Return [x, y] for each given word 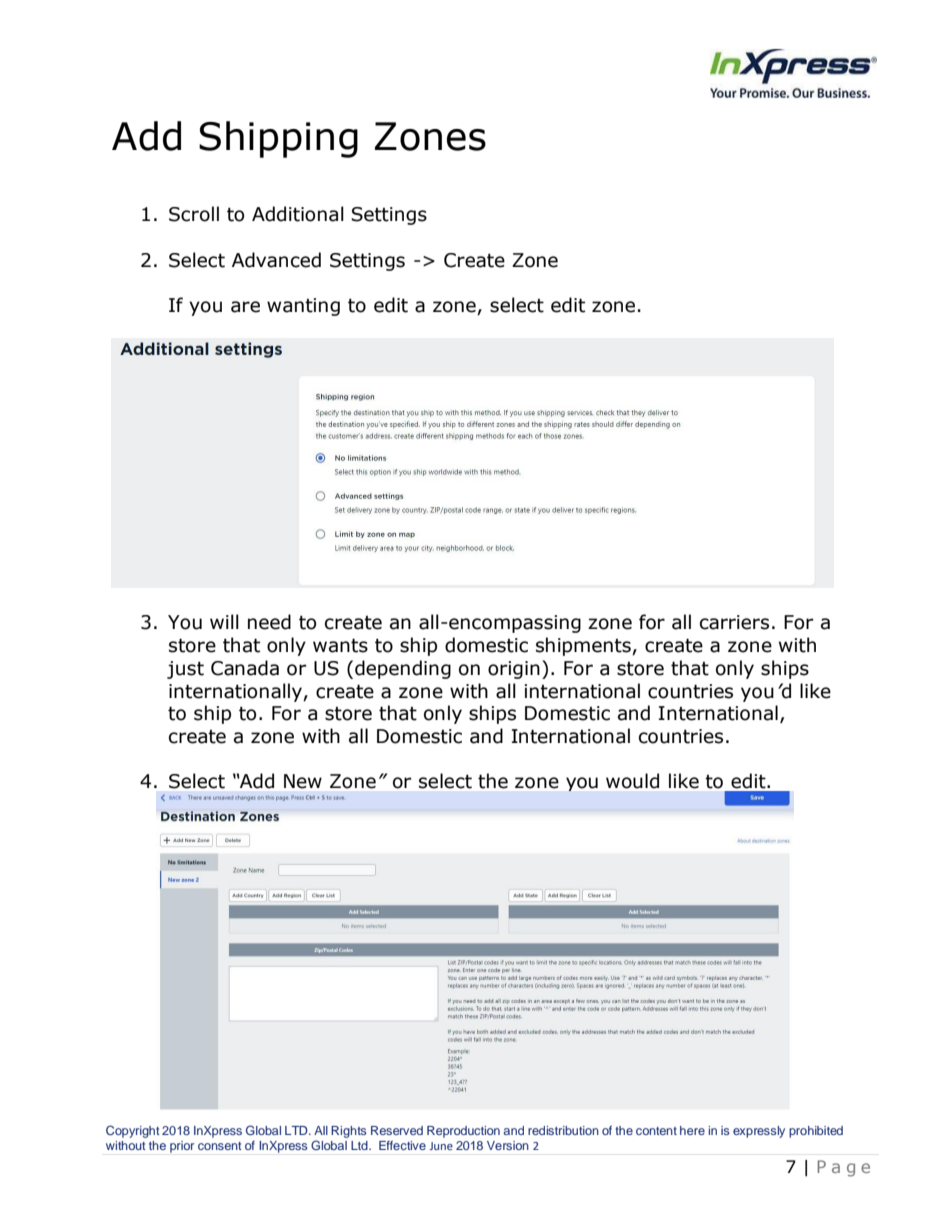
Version [508, 1145]
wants [340, 645]
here [692, 1130]
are [245, 307]
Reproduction [463, 1132]
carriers [734, 622]
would [632, 781]
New [303, 781]
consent [220, 1146]
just [185, 670]
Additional [298, 214]
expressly [759, 1132]
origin [514, 670]
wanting [303, 307]
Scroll [194, 214]
